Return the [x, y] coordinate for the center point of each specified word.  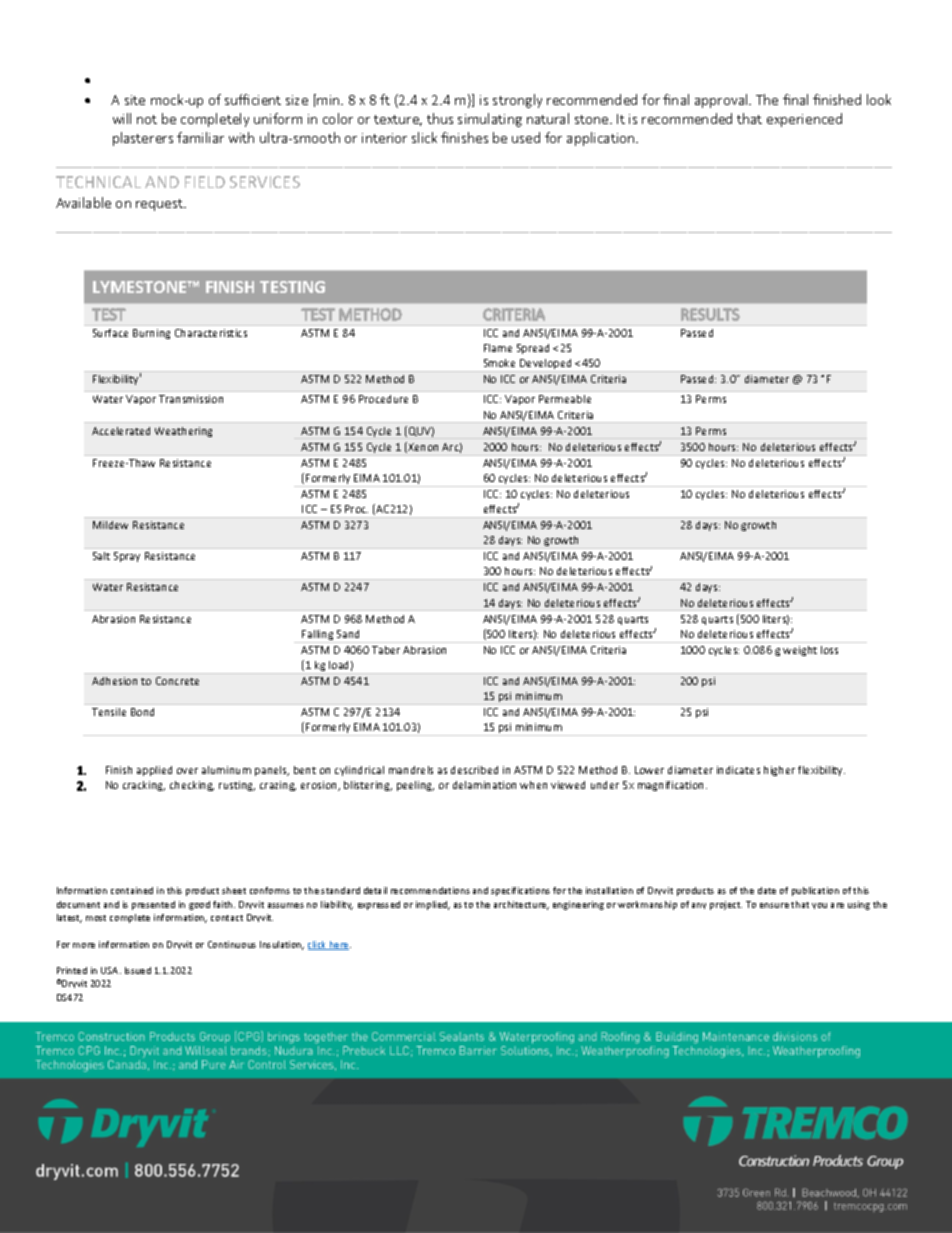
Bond [142, 712]
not [147, 119]
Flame [498, 348]
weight [800, 651]
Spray [127, 557]
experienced [804, 120]
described [474, 770]
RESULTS [710, 314]
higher [779, 771]
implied [433, 905]
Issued [138, 970]
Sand [348, 634]
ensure [774, 905]
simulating [490, 120]
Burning [151, 334]
